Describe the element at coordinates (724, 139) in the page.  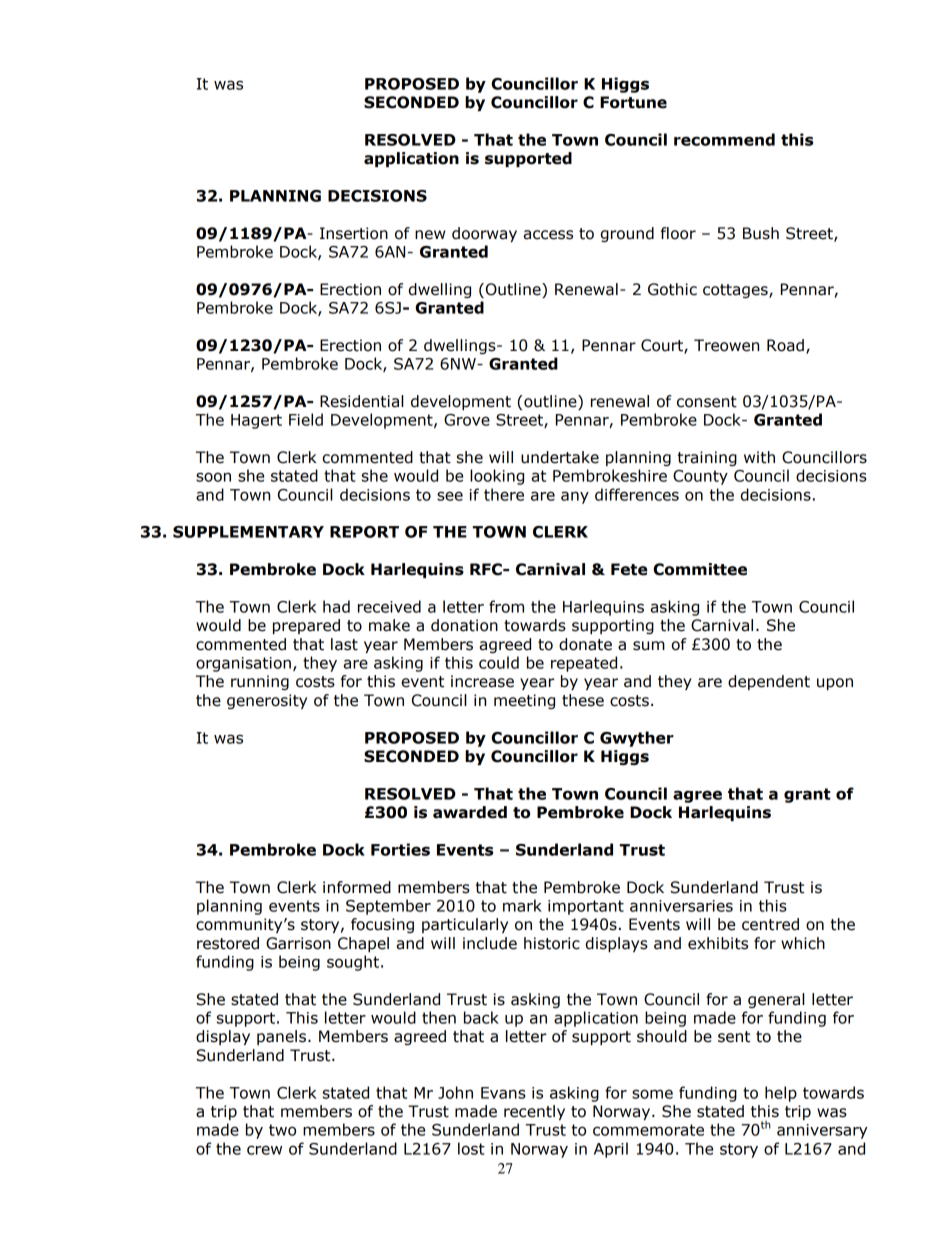
I see `recommend` at that location.
